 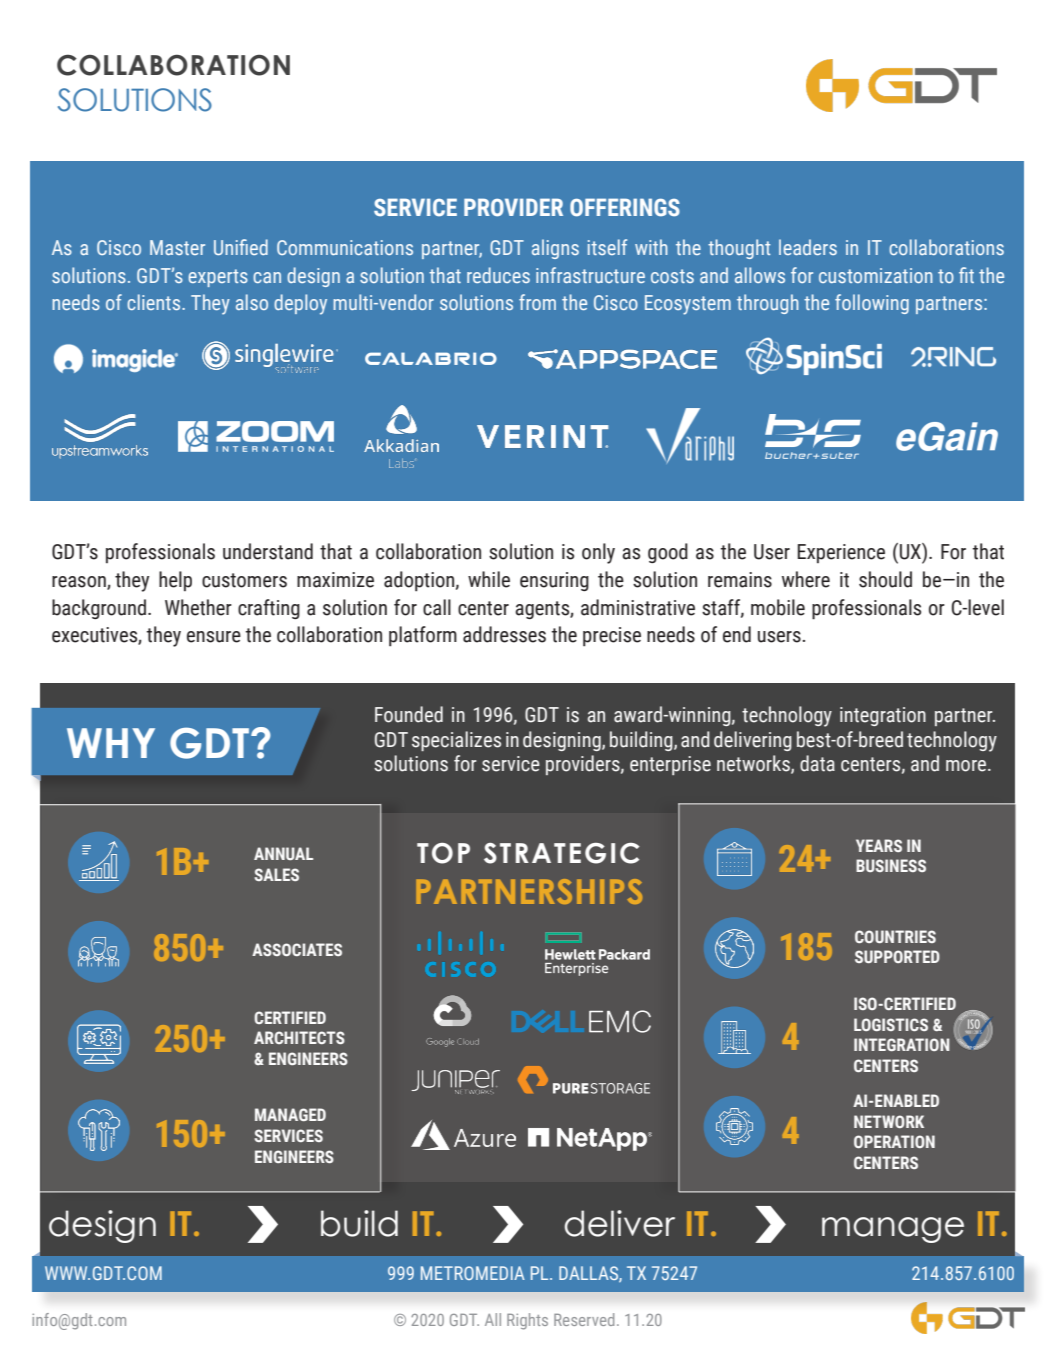 I want to click on specializes, so click(x=456, y=741).
